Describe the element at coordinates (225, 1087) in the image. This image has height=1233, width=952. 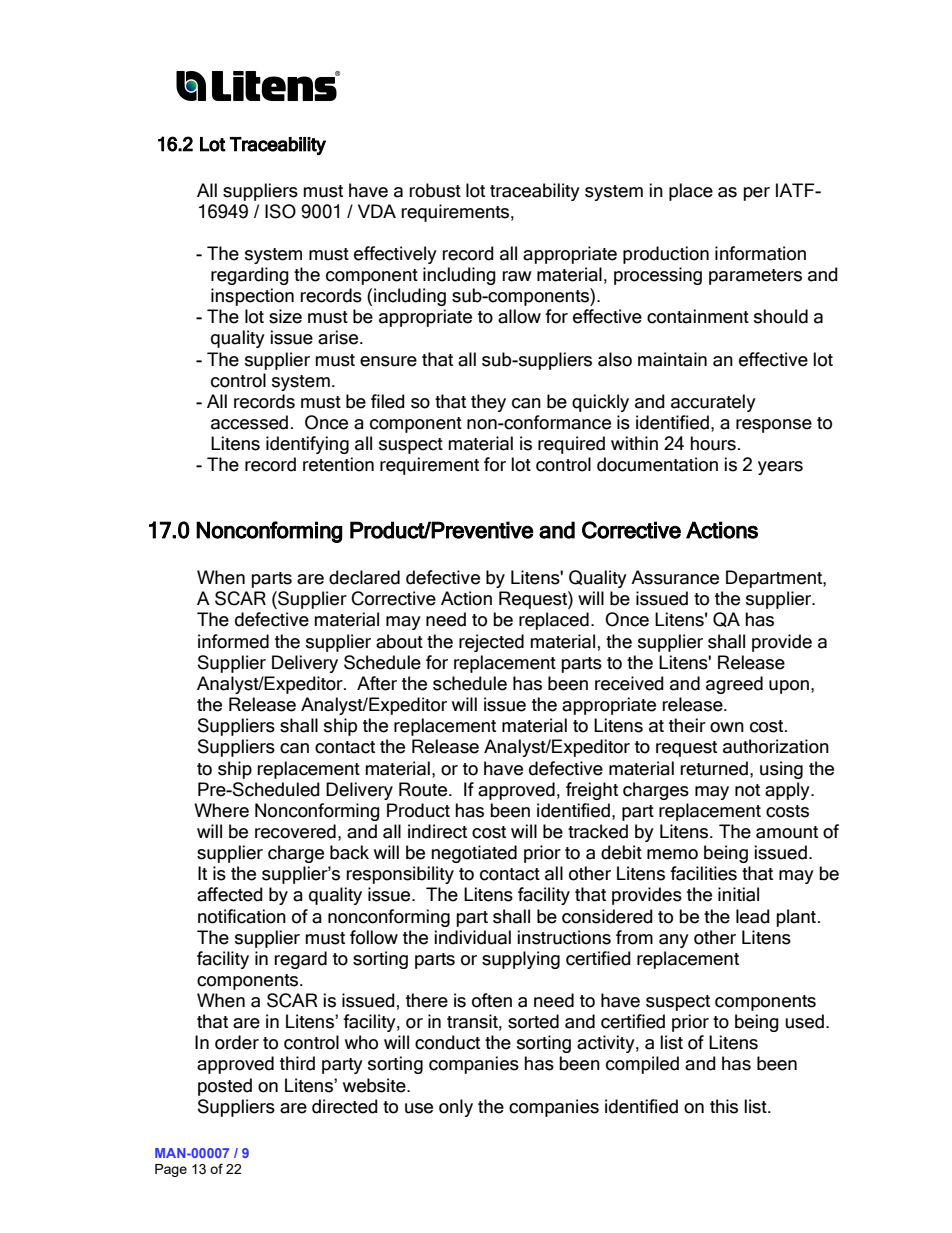
I see `posted` at that location.
